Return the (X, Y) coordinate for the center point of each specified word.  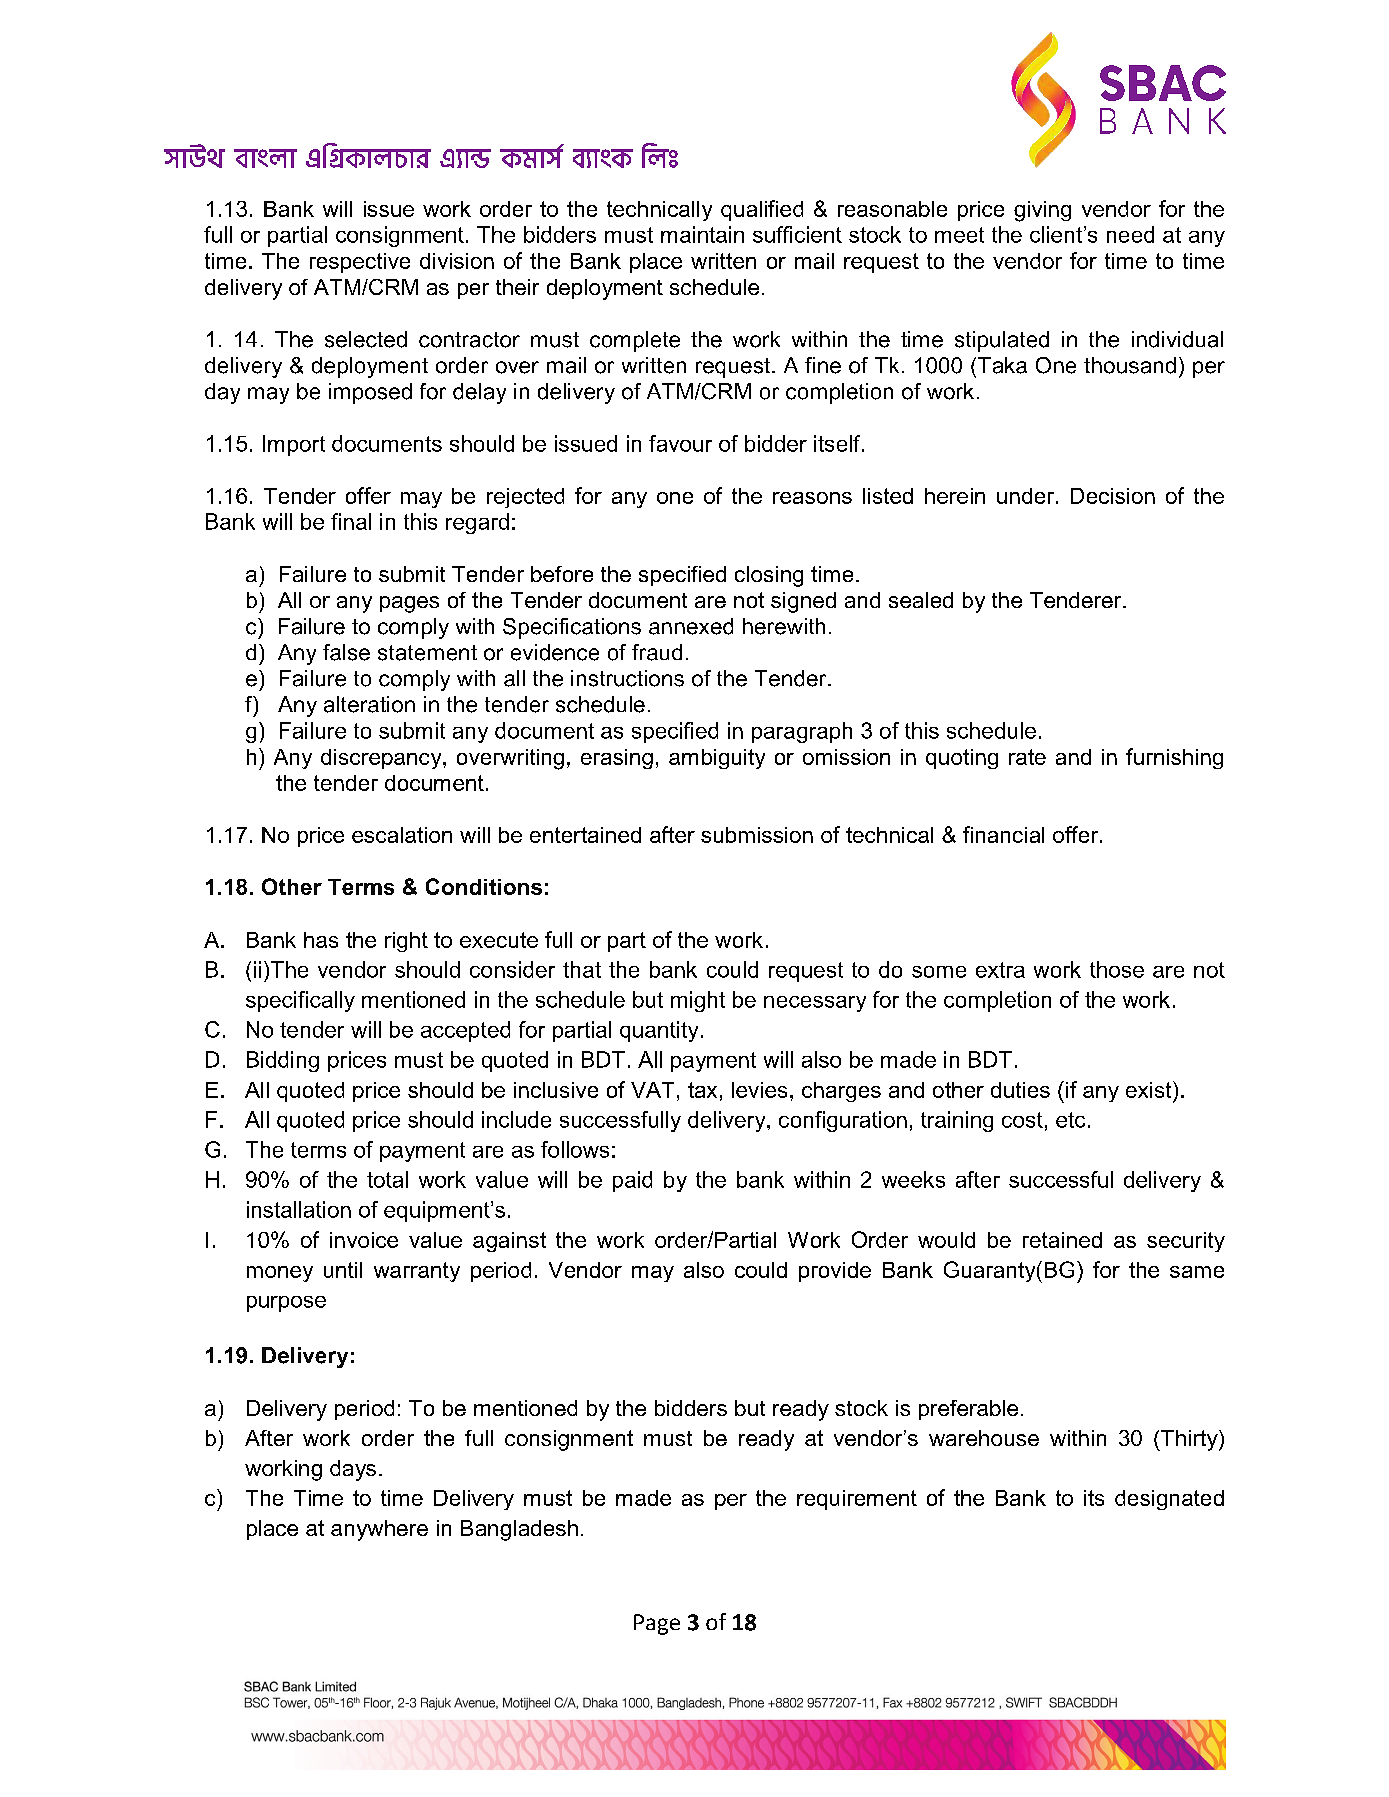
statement (427, 653)
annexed (691, 626)
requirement (857, 1500)
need (1130, 234)
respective (360, 263)
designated (1169, 1500)
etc (1070, 1120)
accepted (465, 1031)
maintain (702, 234)
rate (1027, 757)
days (353, 1470)
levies (759, 1090)
